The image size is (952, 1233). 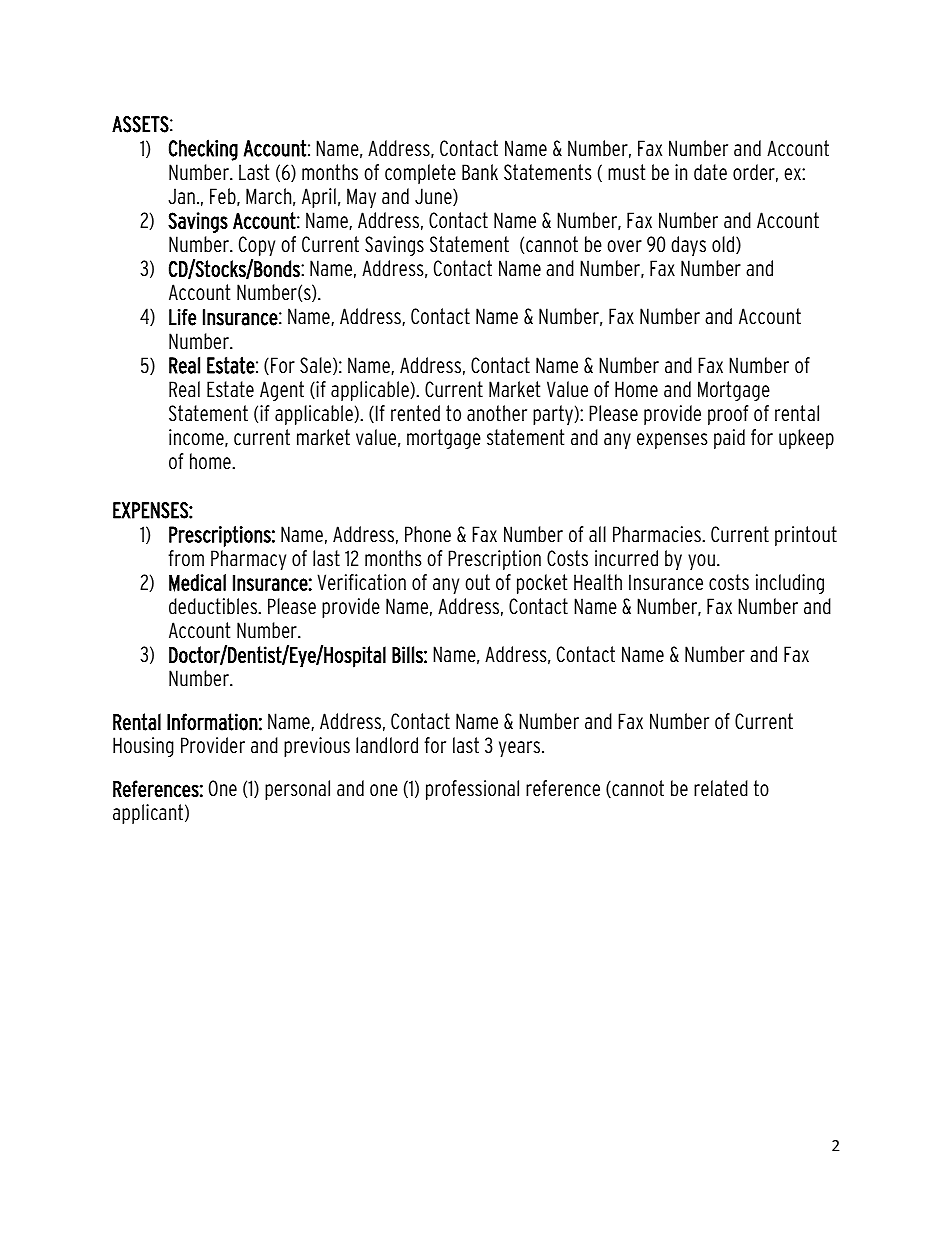 What do you see at coordinates (497, 413) in the document?
I see `another` at bounding box center [497, 413].
